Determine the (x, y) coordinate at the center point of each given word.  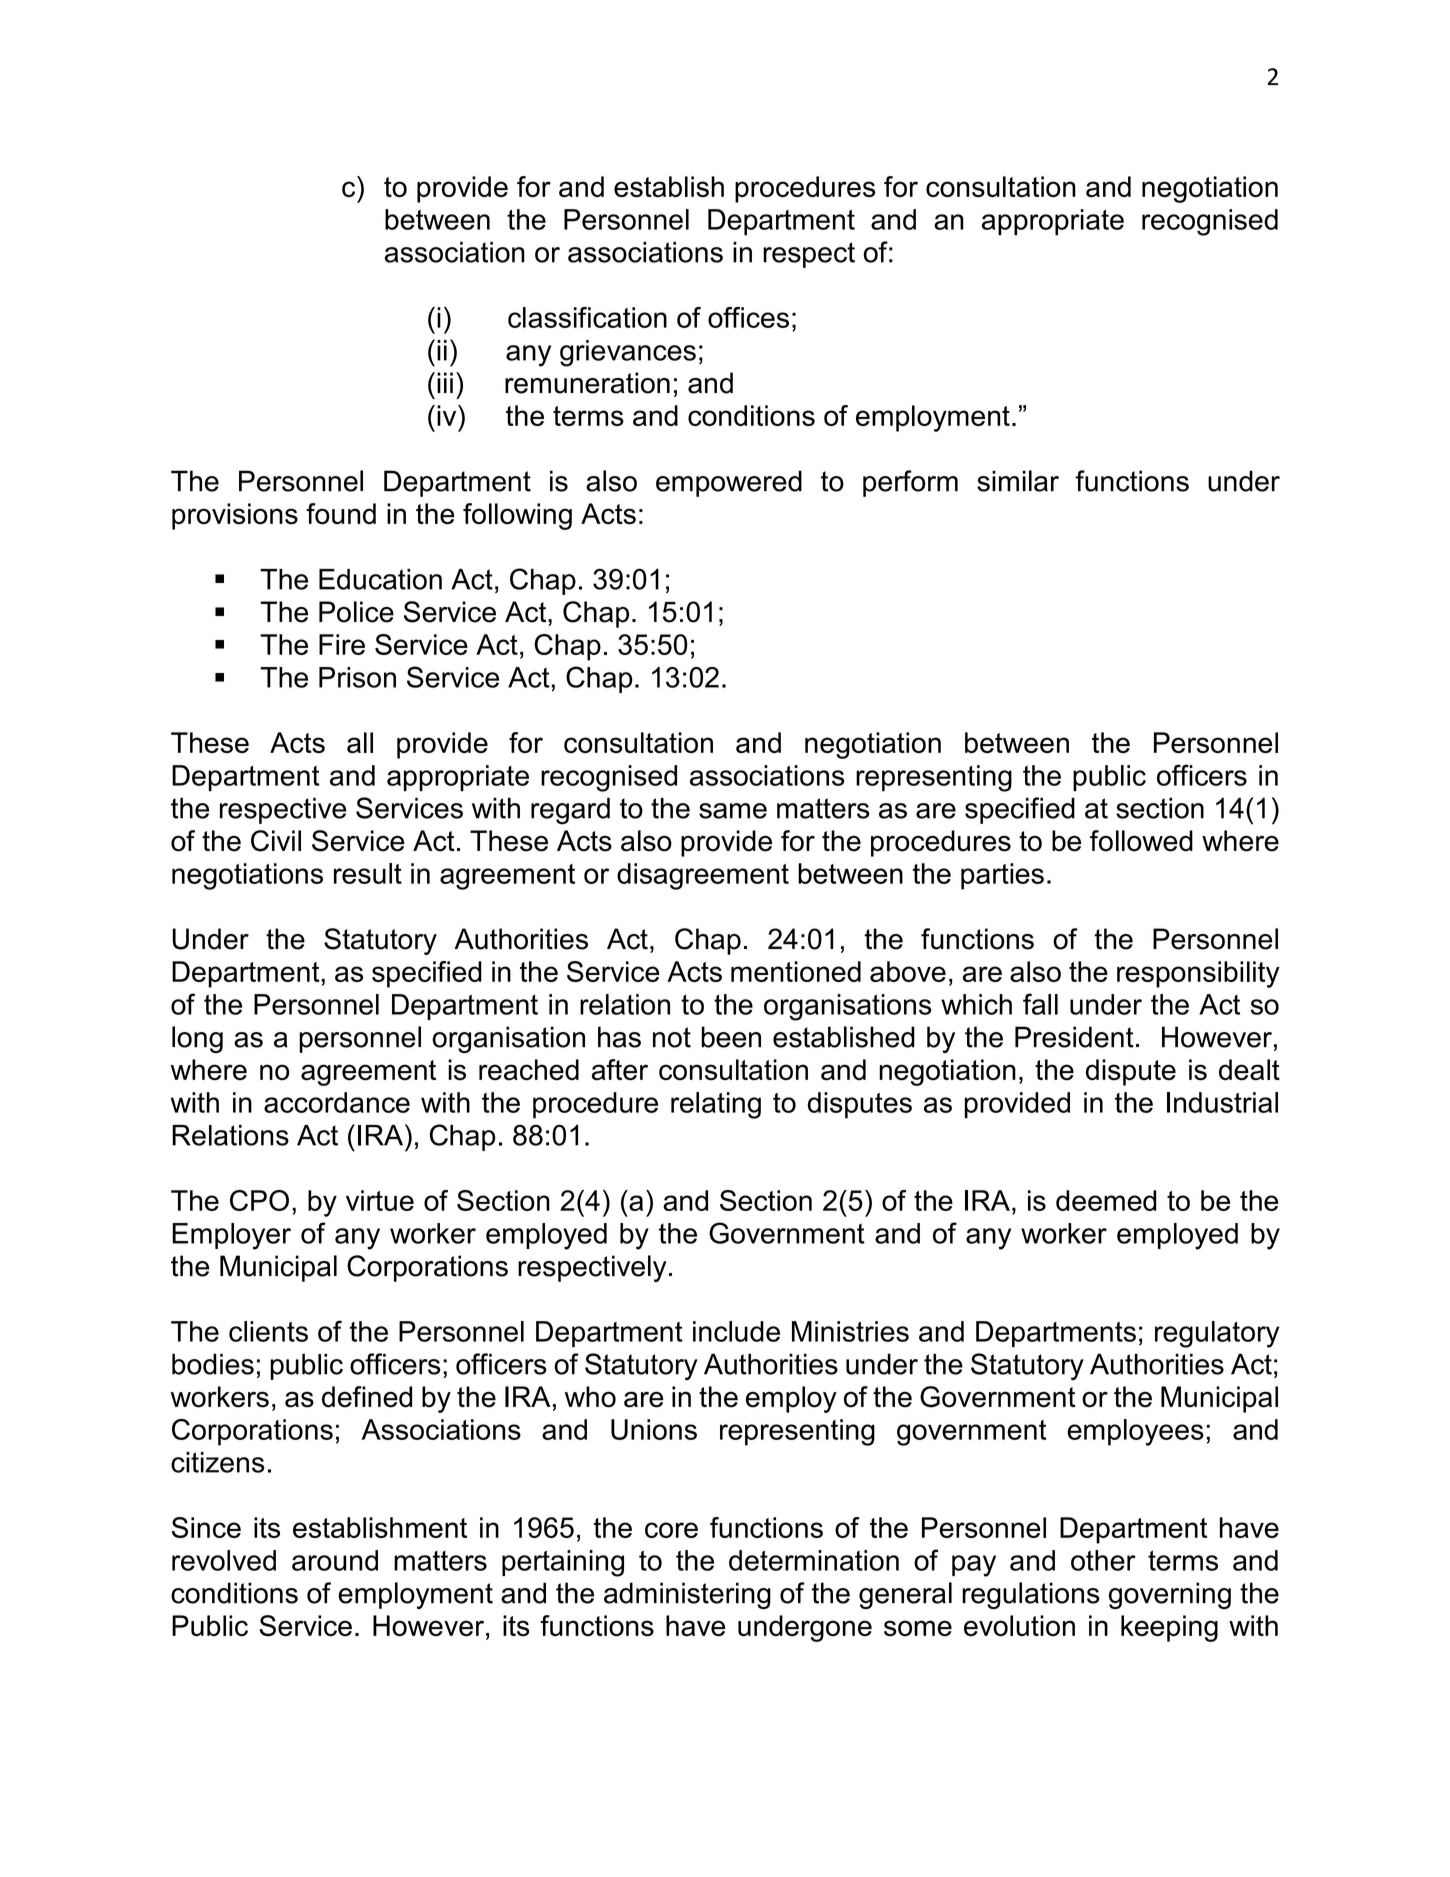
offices (748, 317)
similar (1018, 481)
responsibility (1198, 974)
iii (445, 382)
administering (687, 1595)
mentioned (796, 971)
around (335, 1560)
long (197, 1039)
